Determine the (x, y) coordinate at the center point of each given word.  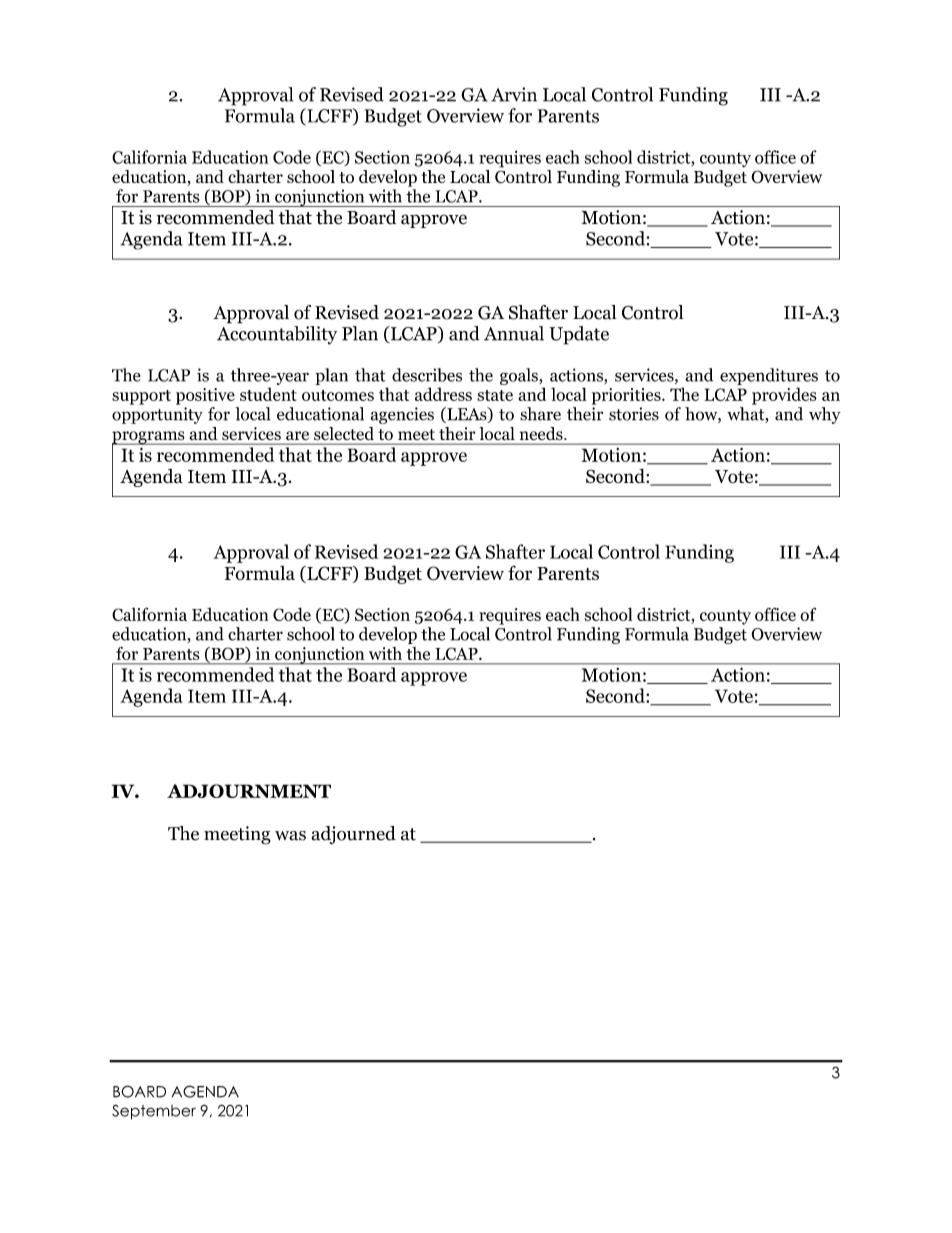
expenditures (769, 376)
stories (634, 414)
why (825, 415)
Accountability (277, 335)
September (154, 1112)
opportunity (157, 415)
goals (520, 376)
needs (542, 433)
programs (149, 438)
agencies (402, 415)
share (540, 414)
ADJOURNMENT (249, 791)
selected (344, 433)
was (290, 836)
